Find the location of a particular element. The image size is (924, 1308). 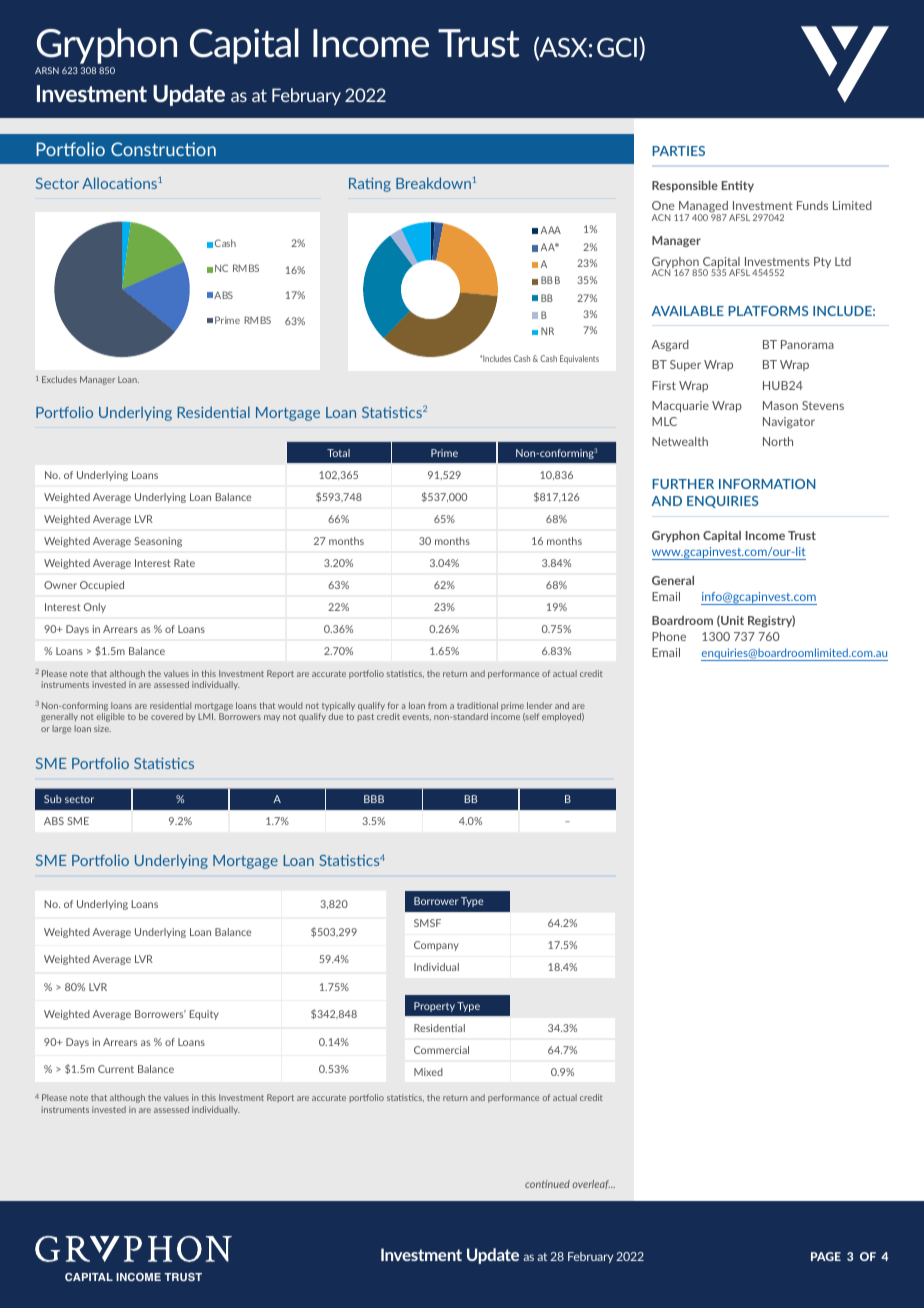

Construction is located at coordinates (163, 149).
